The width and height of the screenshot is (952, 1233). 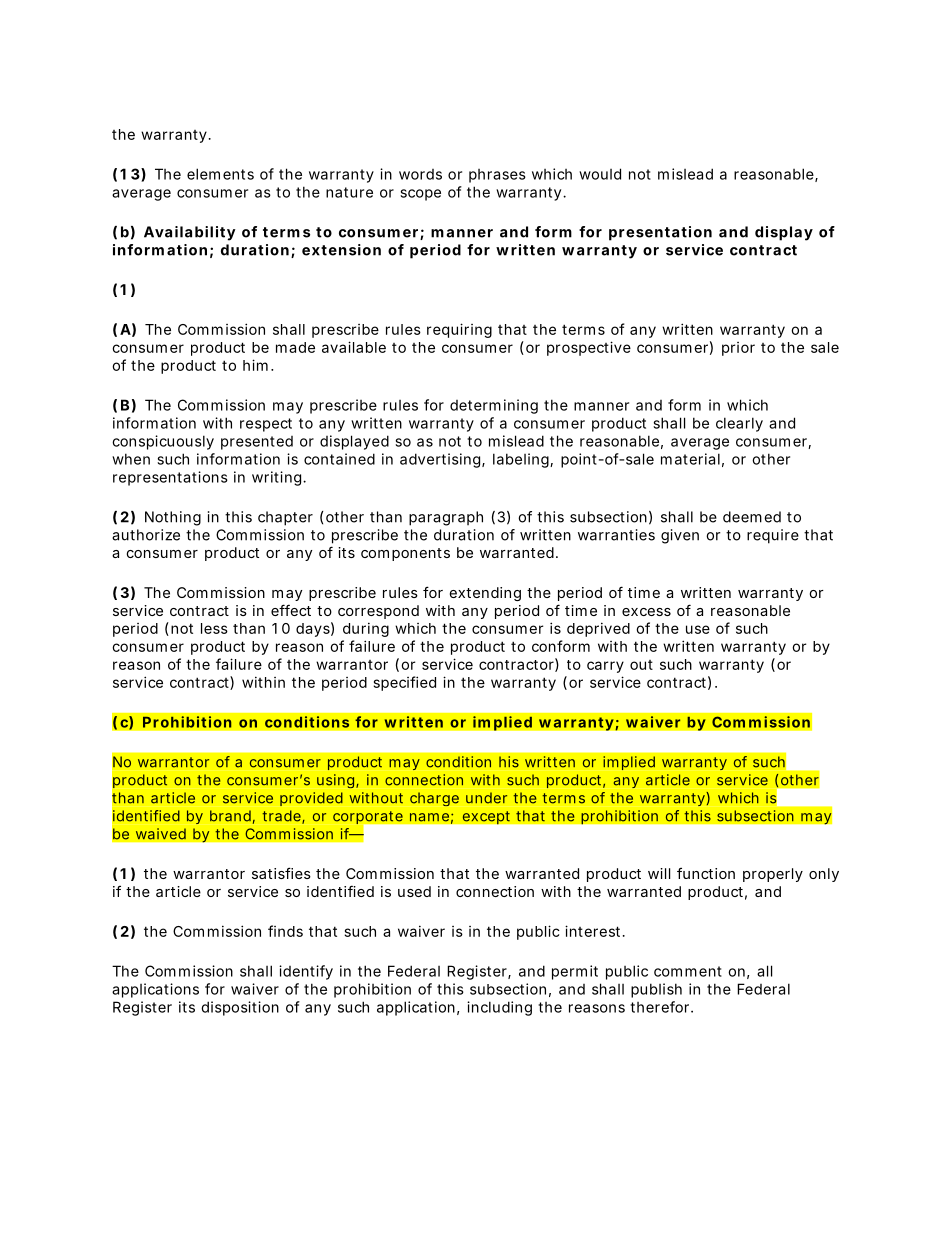 I want to click on including, so click(x=499, y=1008).
